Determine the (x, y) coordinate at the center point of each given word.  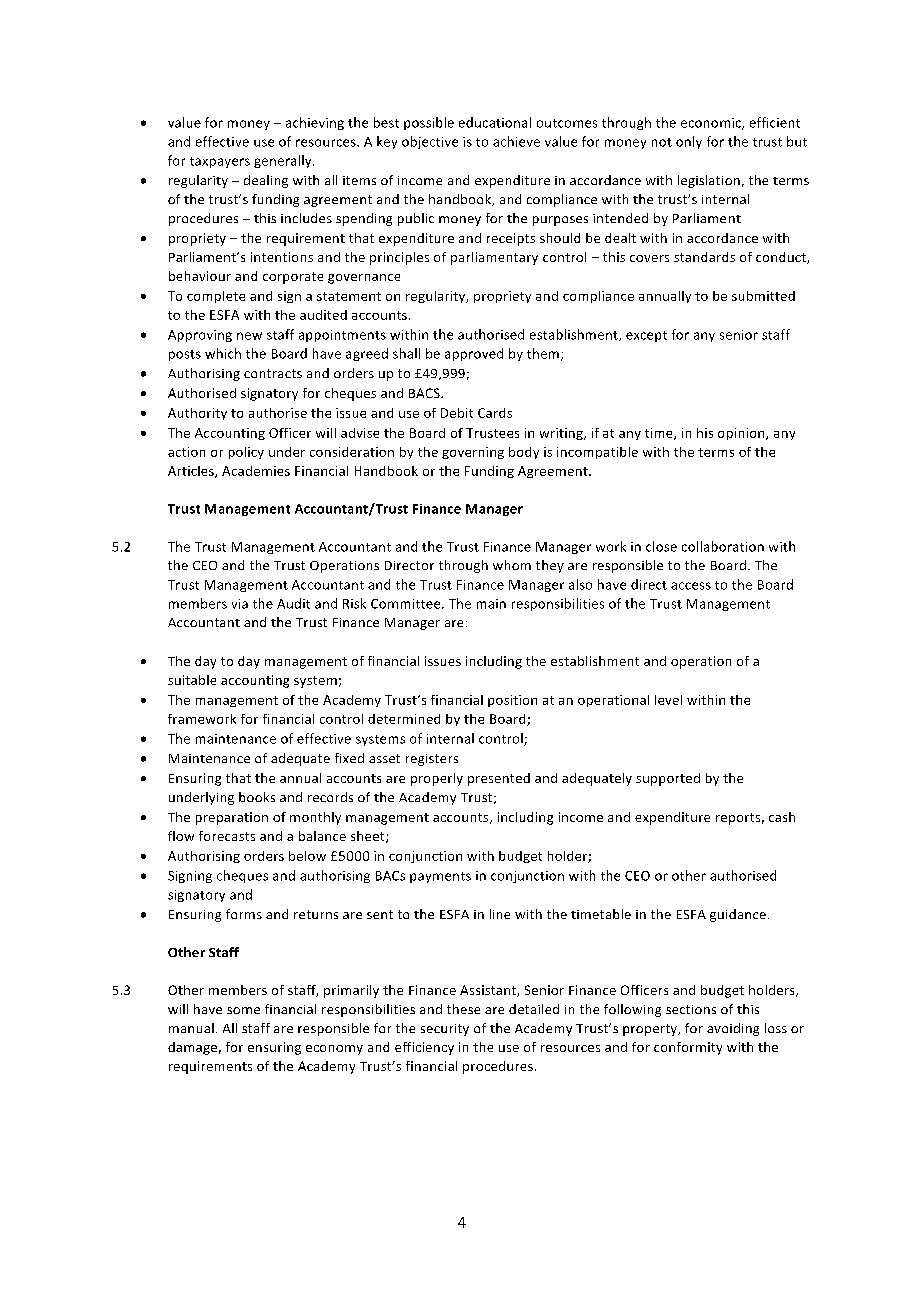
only (689, 142)
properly (437, 779)
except (646, 336)
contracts (273, 373)
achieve (516, 141)
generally (284, 161)
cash (782, 817)
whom (512, 565)
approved (474, 354)
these (463, 1009)
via (240, 604)
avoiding (733, 1029)
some (243, 1010)
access (691, 586)
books (257, 797)
